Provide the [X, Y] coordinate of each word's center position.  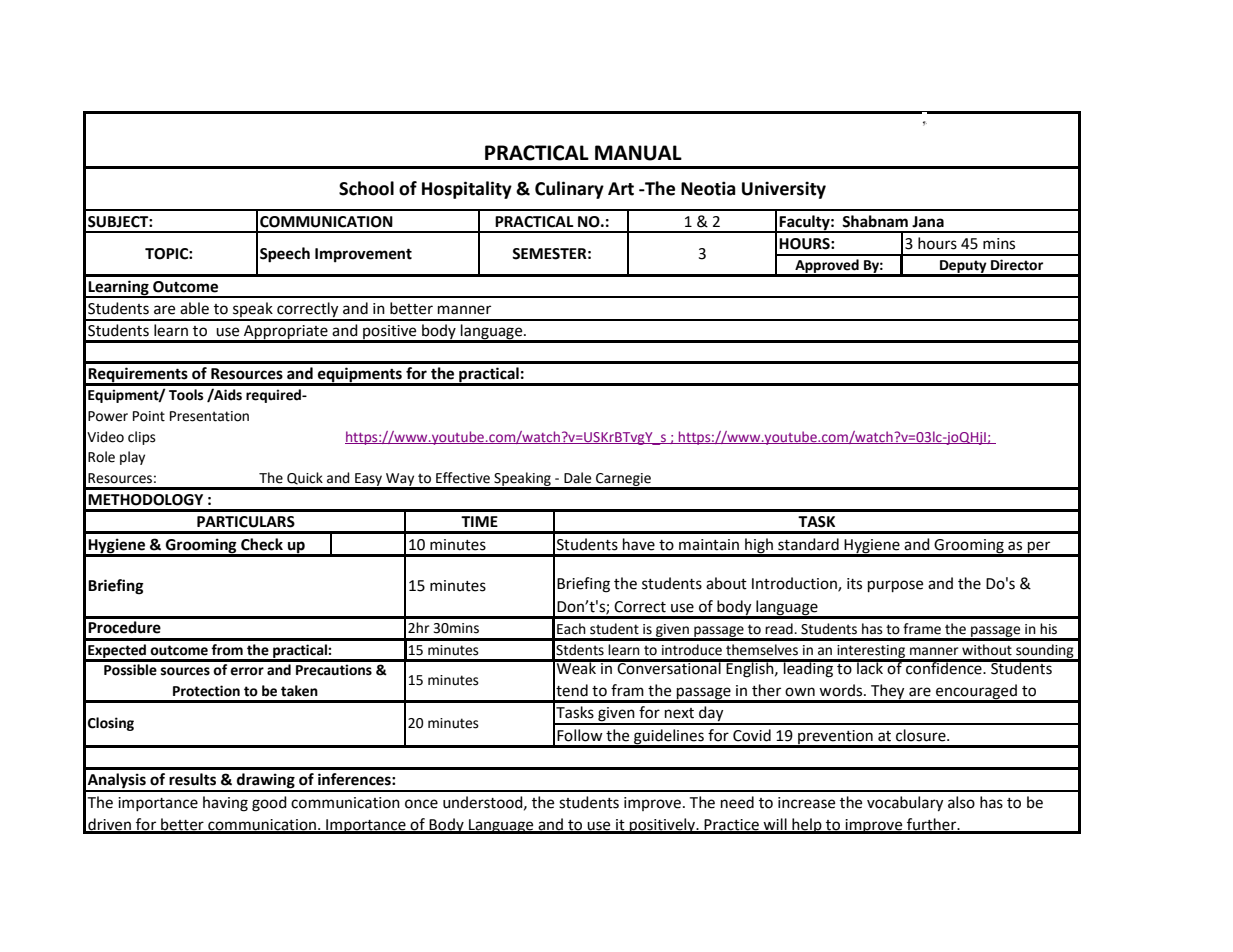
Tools [186, 395]
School [366, 188]
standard [808, 544]
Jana [928, 222]
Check [262, 544]
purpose [895, 586]
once [421, 804]
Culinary [569, 190]
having [225, 804]
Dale [577, 478]
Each [571, 629]
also [961, 802]
